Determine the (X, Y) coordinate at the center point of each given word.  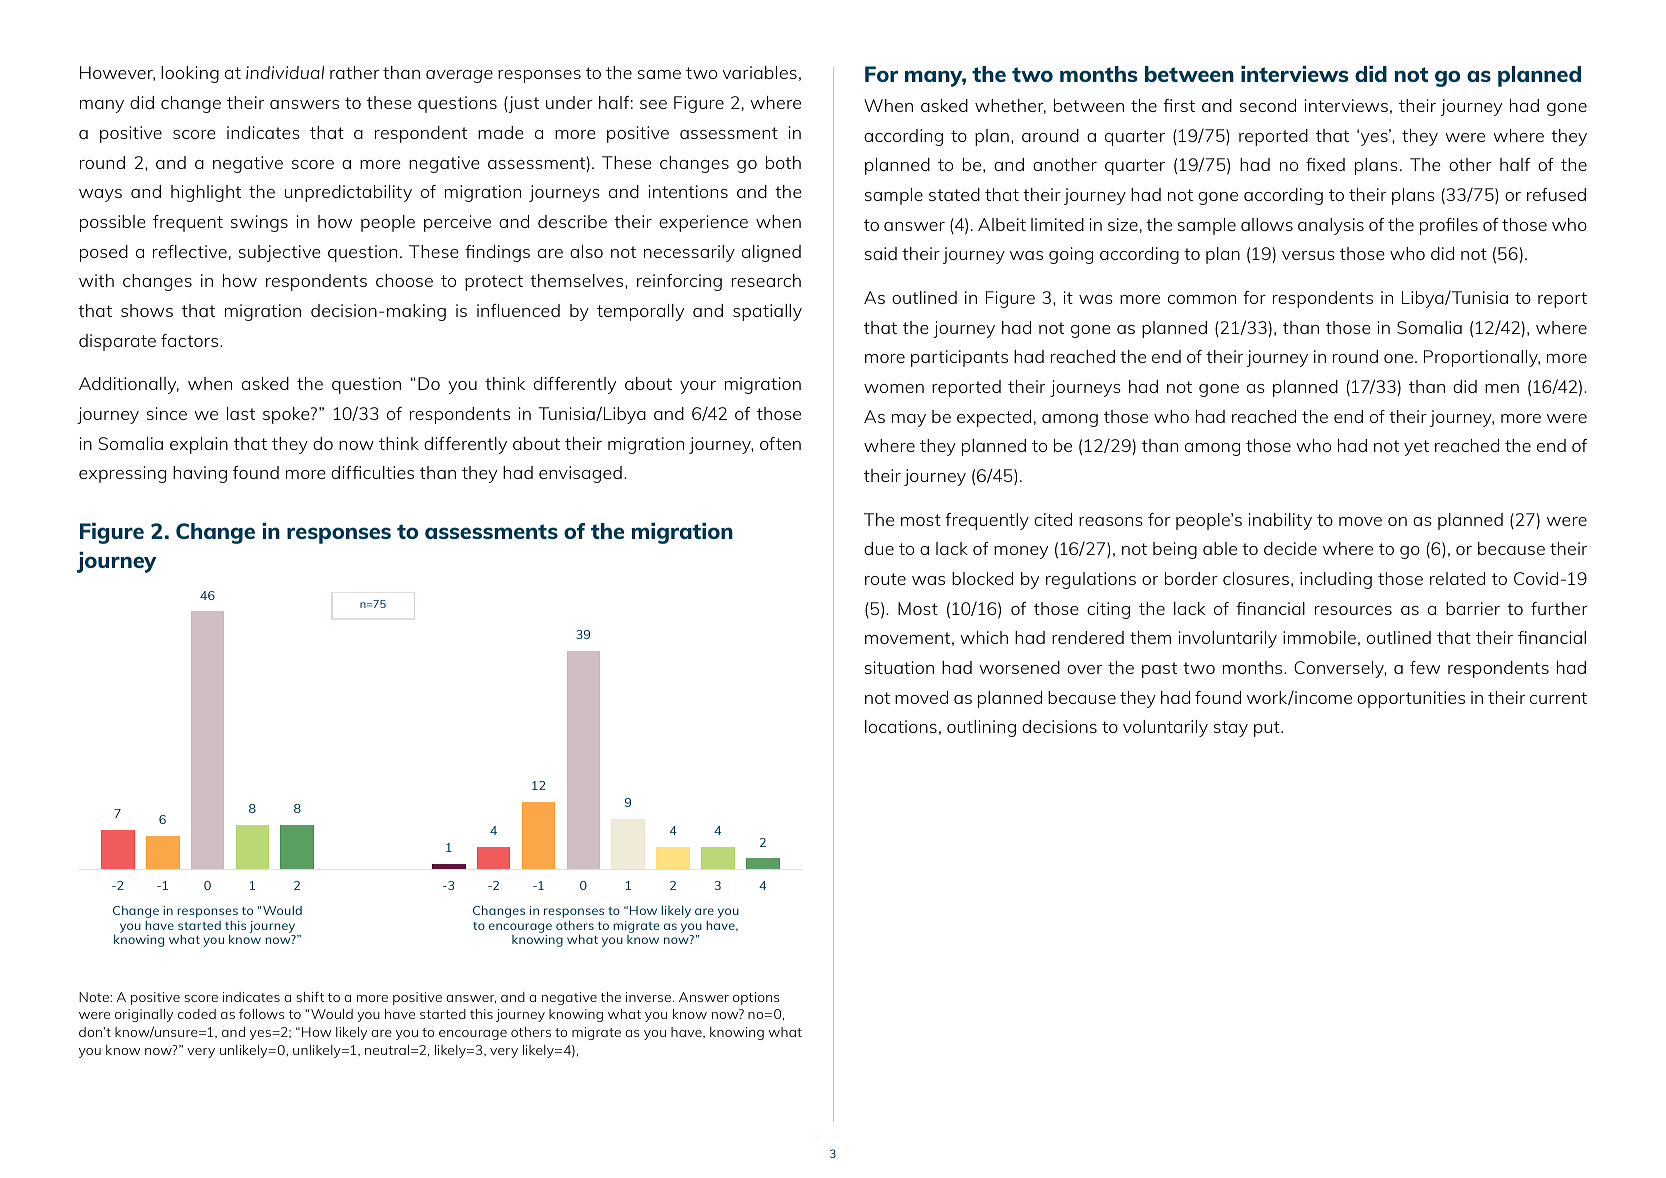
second (1268, 105)
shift (310, 997)
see (653, 104)
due (879, 548)
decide (1290, 548)
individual (285, 72)
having (200, 474)
